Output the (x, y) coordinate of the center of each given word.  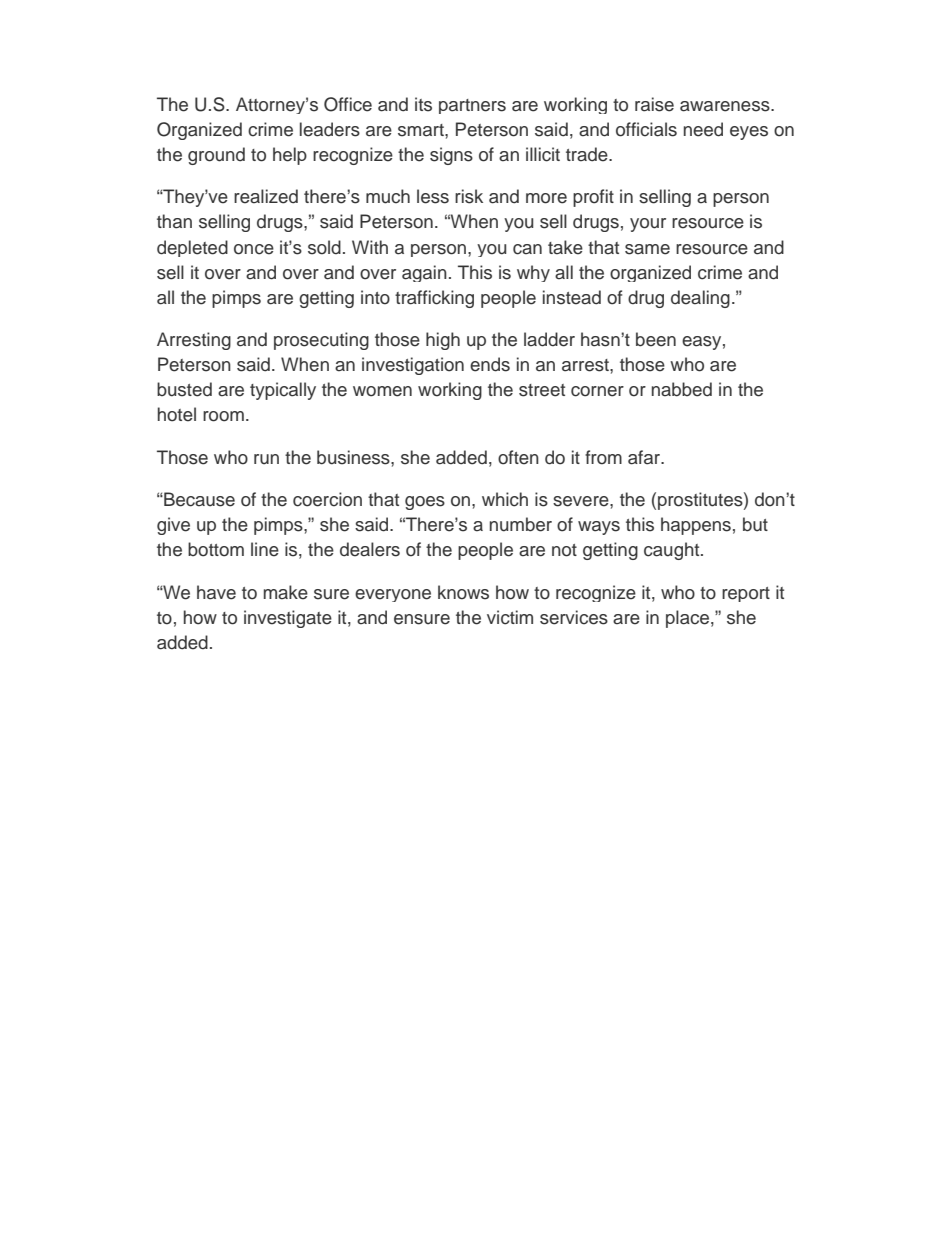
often (518, 457)
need (703, 129)
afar (645, 457)
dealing (700, 299)
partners (472, 106)
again (424, 273)
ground (216, 156)
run (266, 459)
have (216, 592)
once (254, 249)
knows (463, 592)
